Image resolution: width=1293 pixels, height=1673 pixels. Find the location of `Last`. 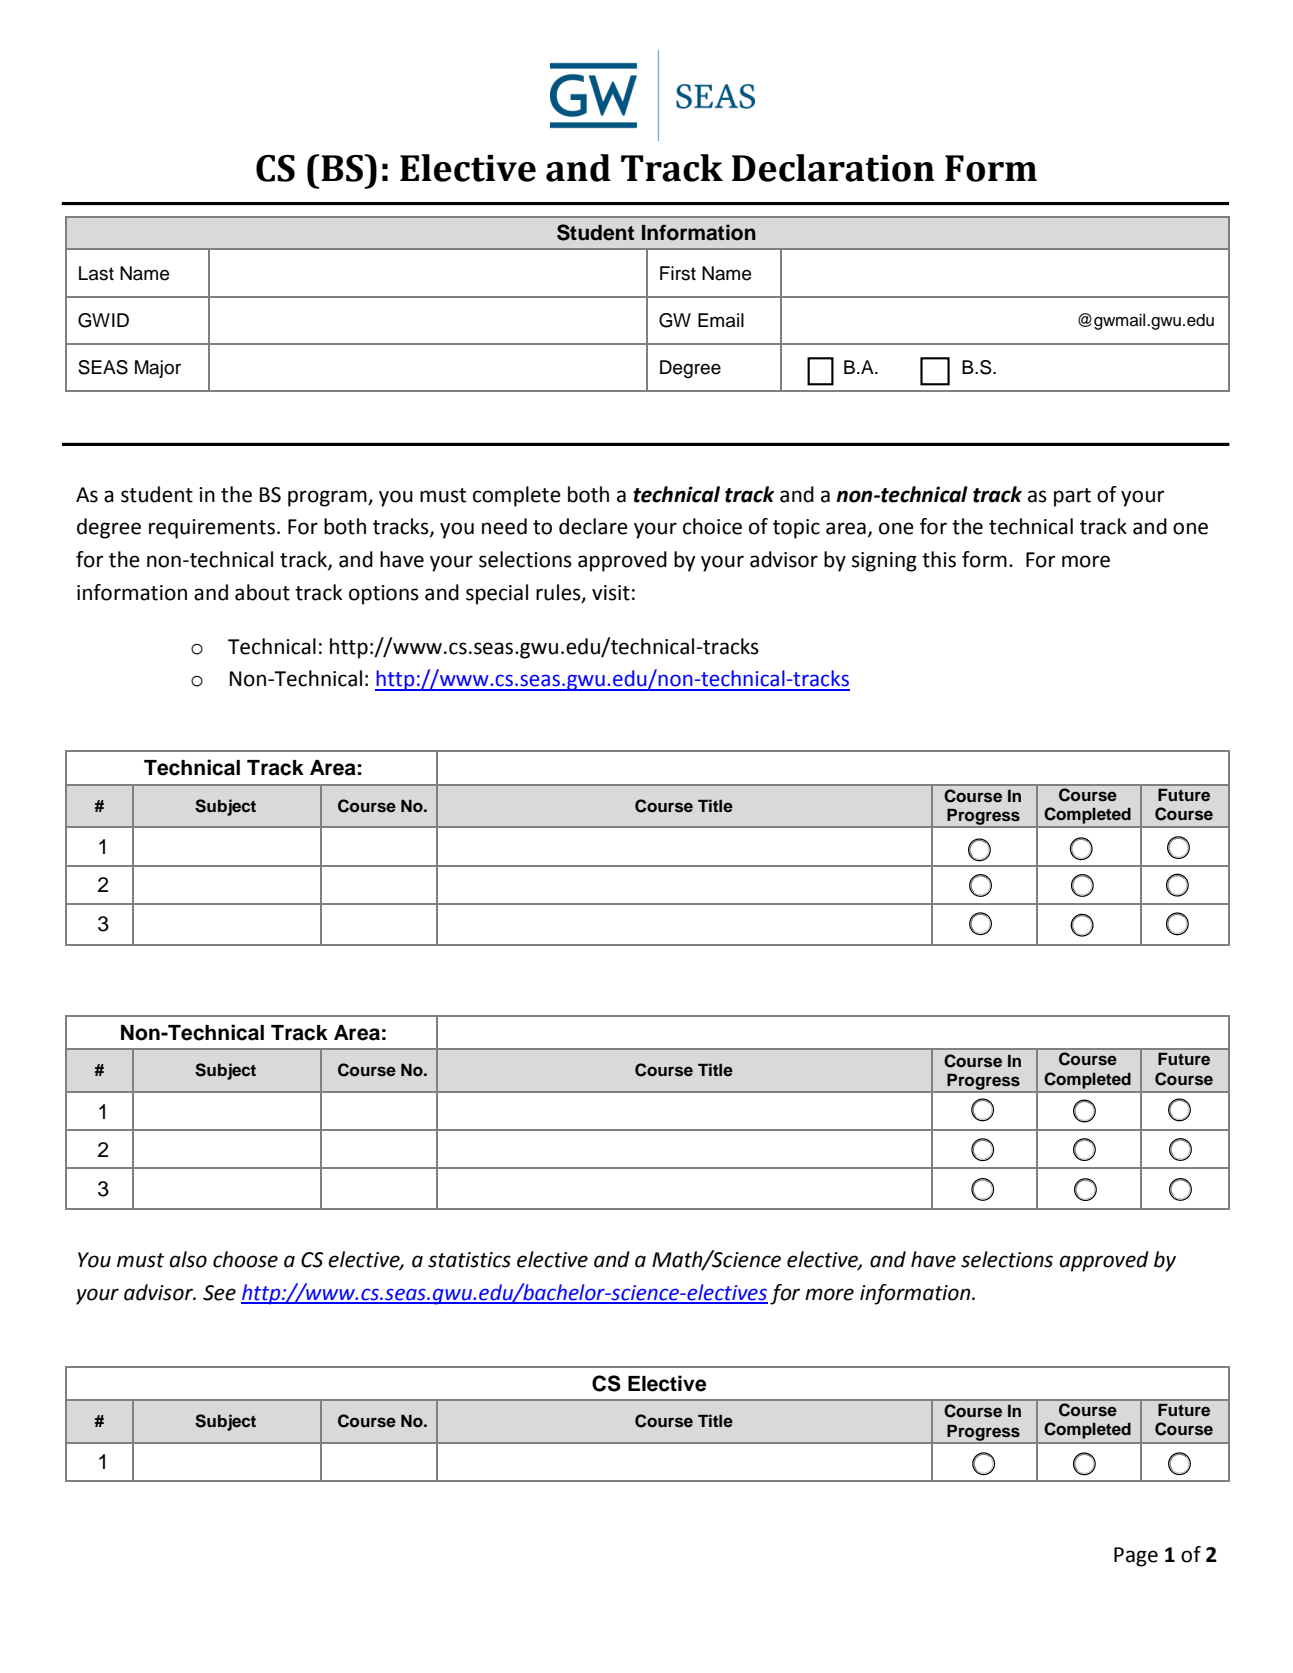

Last is located at coordinates (96, 273).
